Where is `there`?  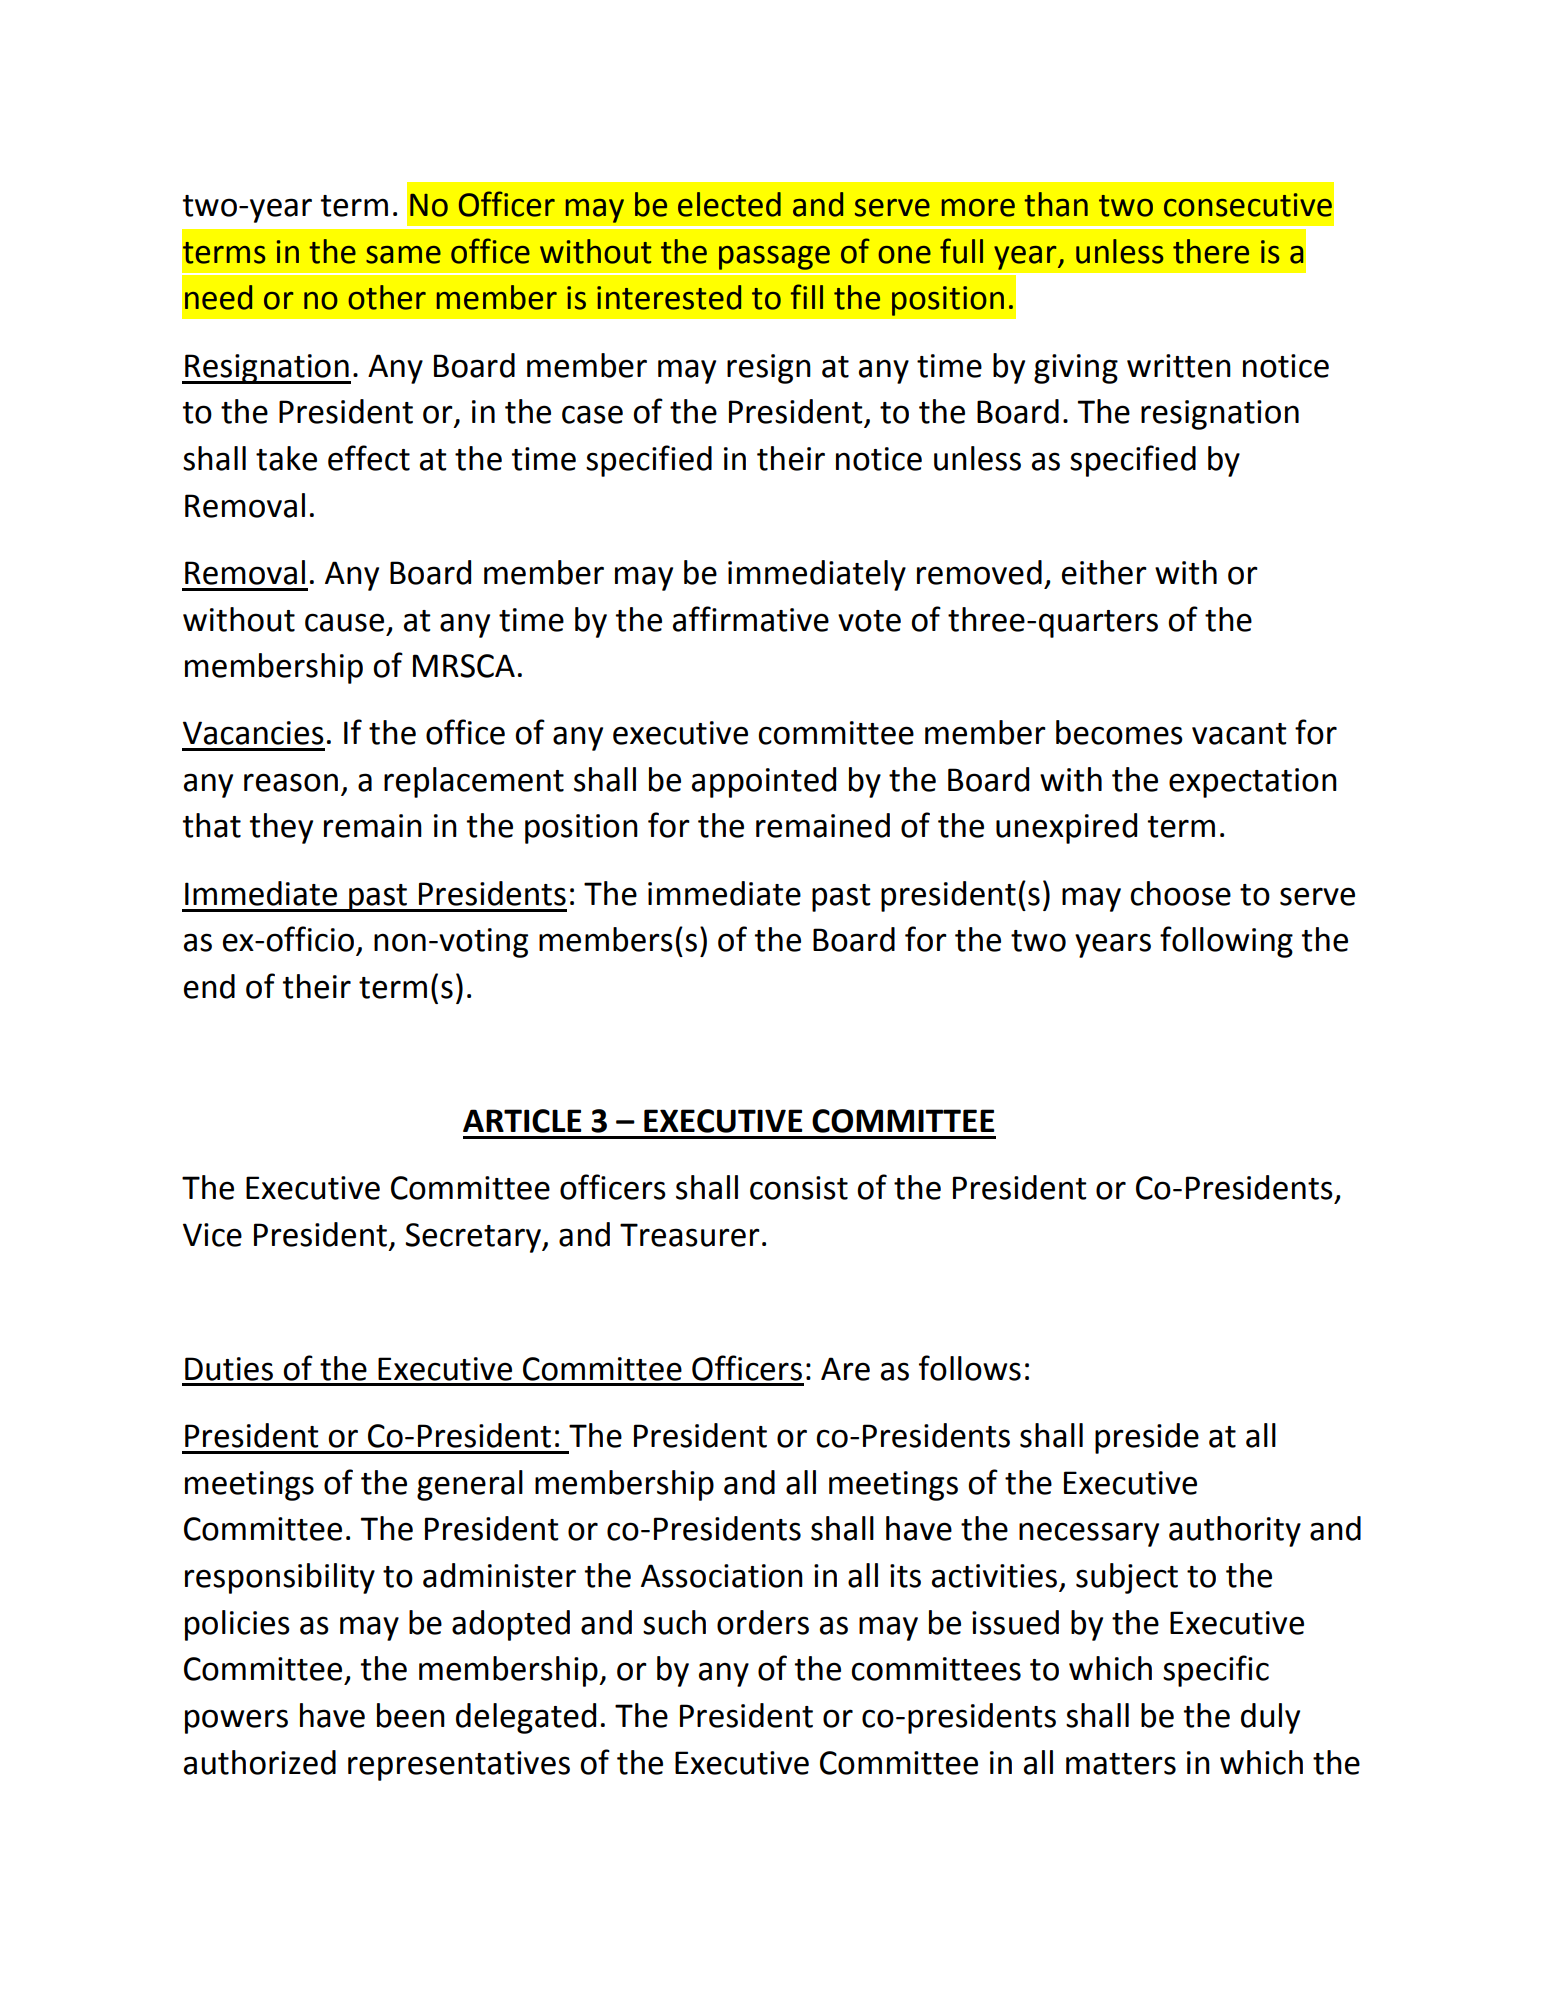 there is located at coordinates (1211, 251).
